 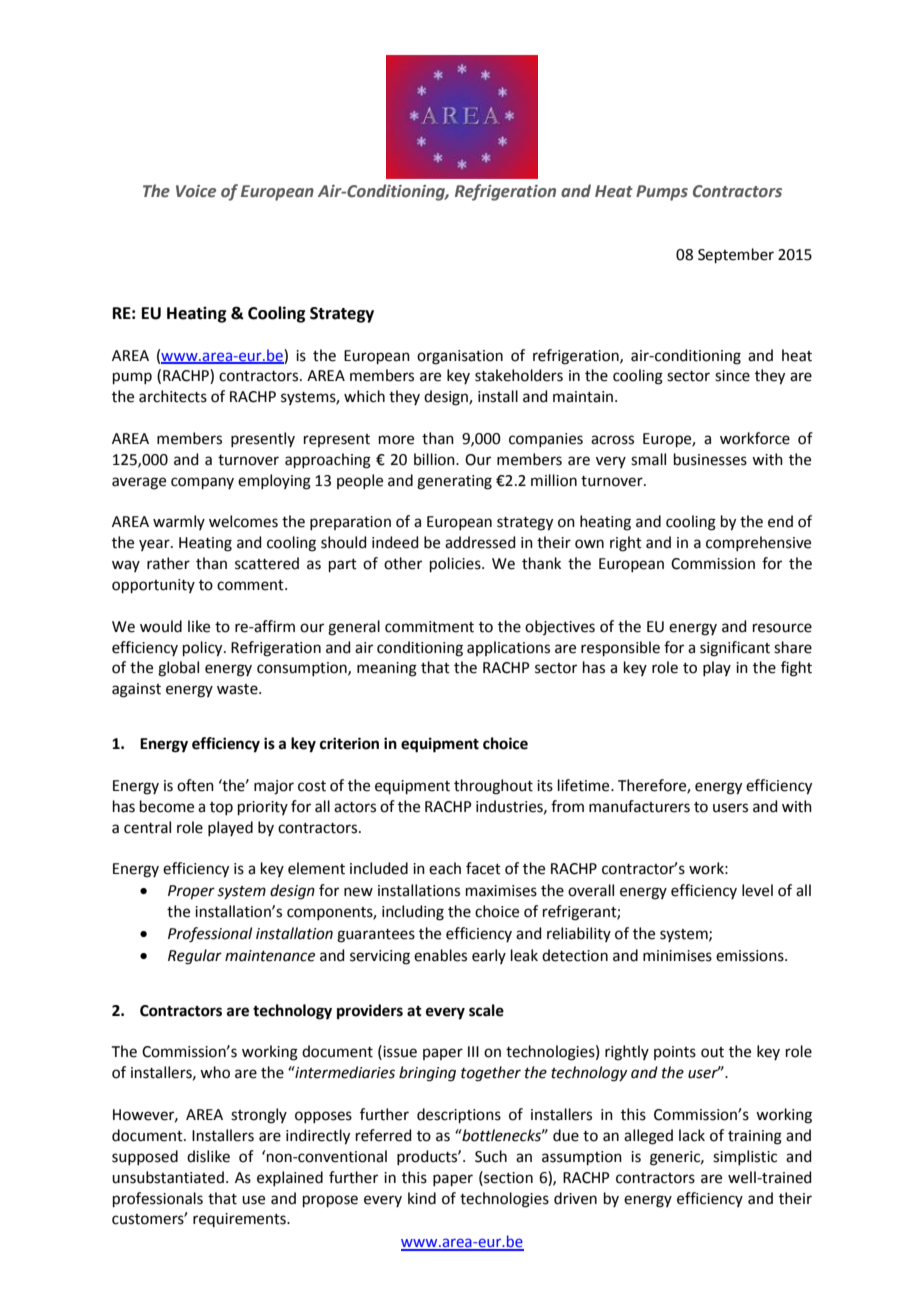 I want to click on meaning, so click(x=387, y=669).
